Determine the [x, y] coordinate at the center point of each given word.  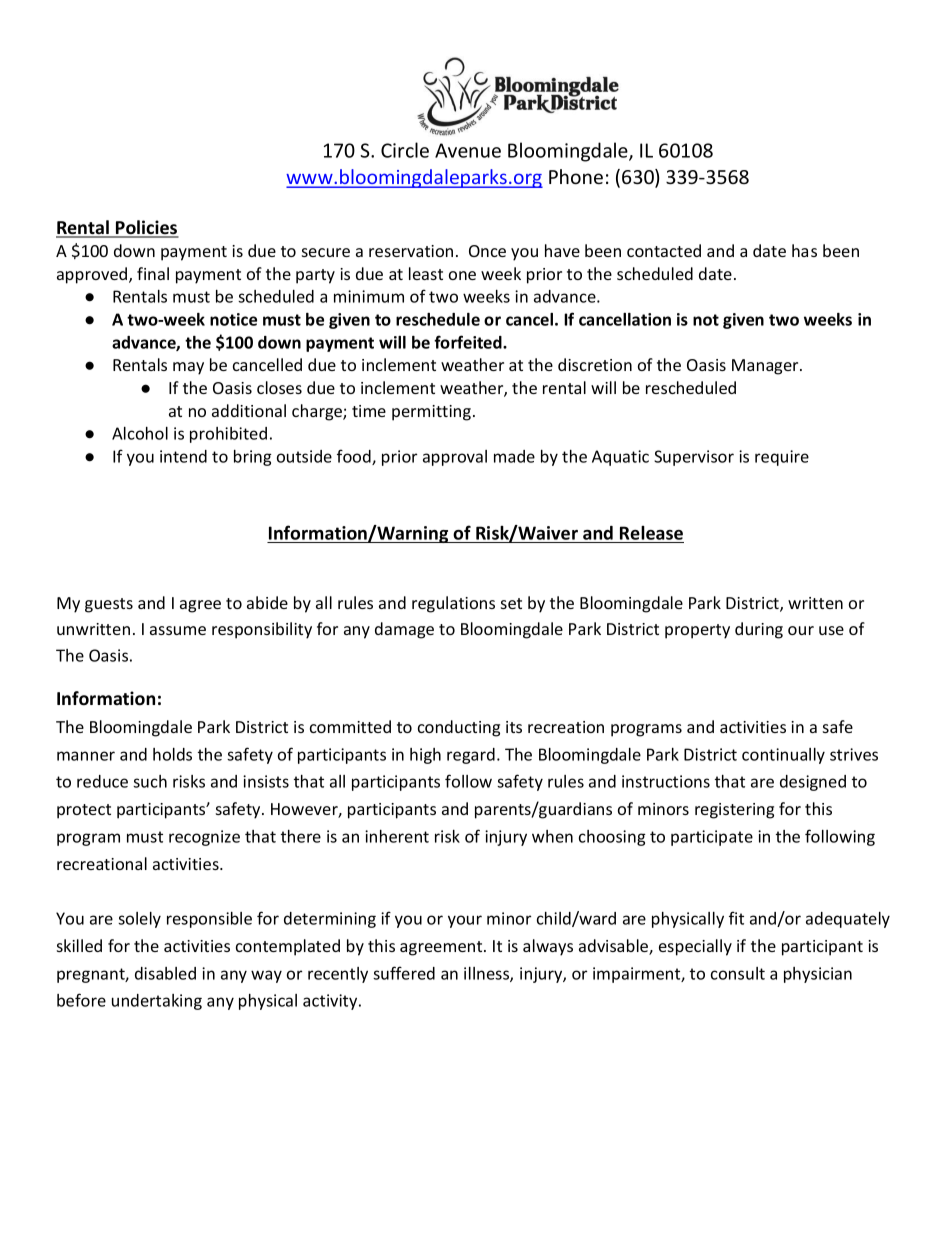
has [804, 250]
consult [738, 973]
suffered [404, 973]
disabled [165, 973]
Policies [146, 228]
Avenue [468, 150]
